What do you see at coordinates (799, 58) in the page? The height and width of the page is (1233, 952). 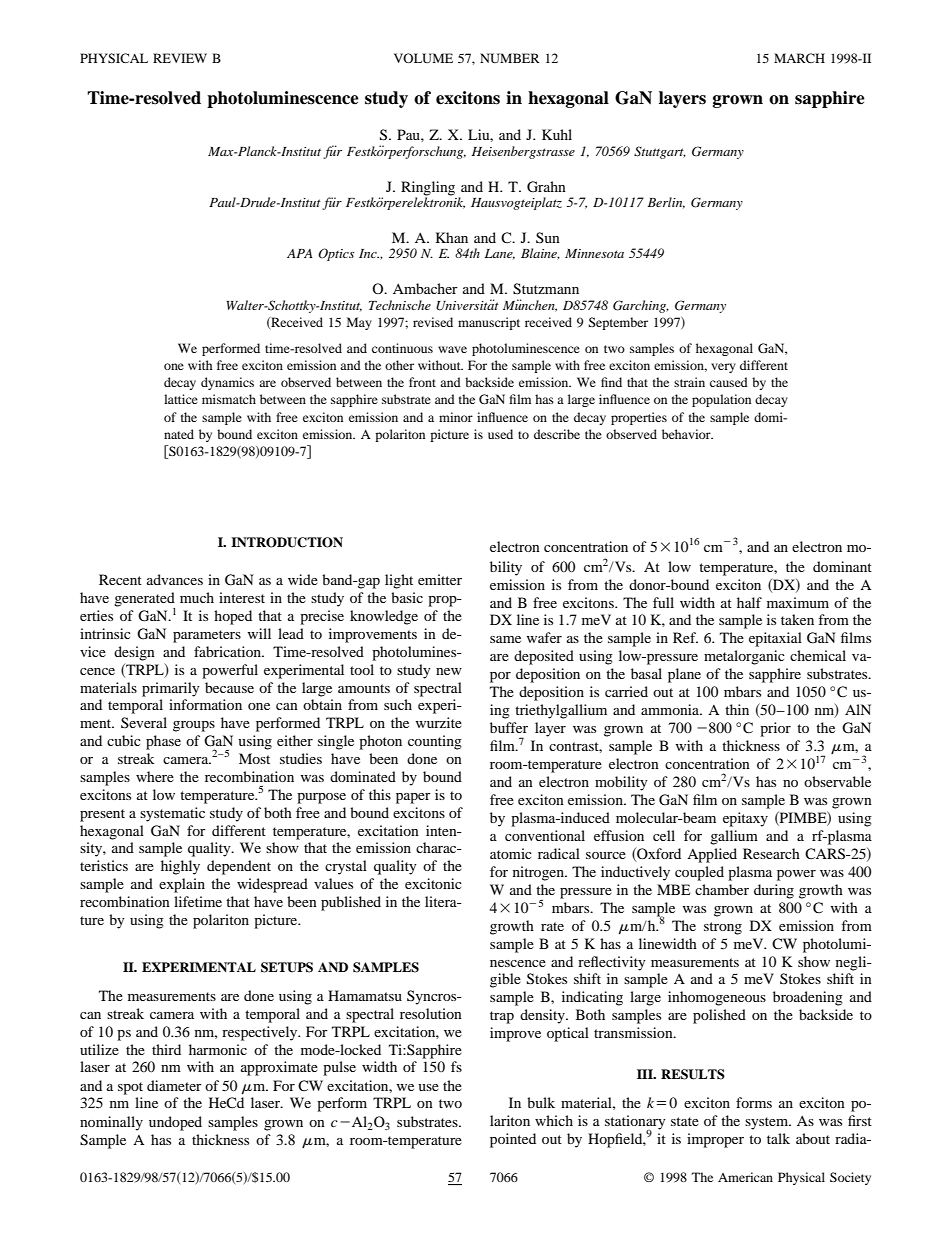 I see `MARCH` at bounding box center [799, 58].
